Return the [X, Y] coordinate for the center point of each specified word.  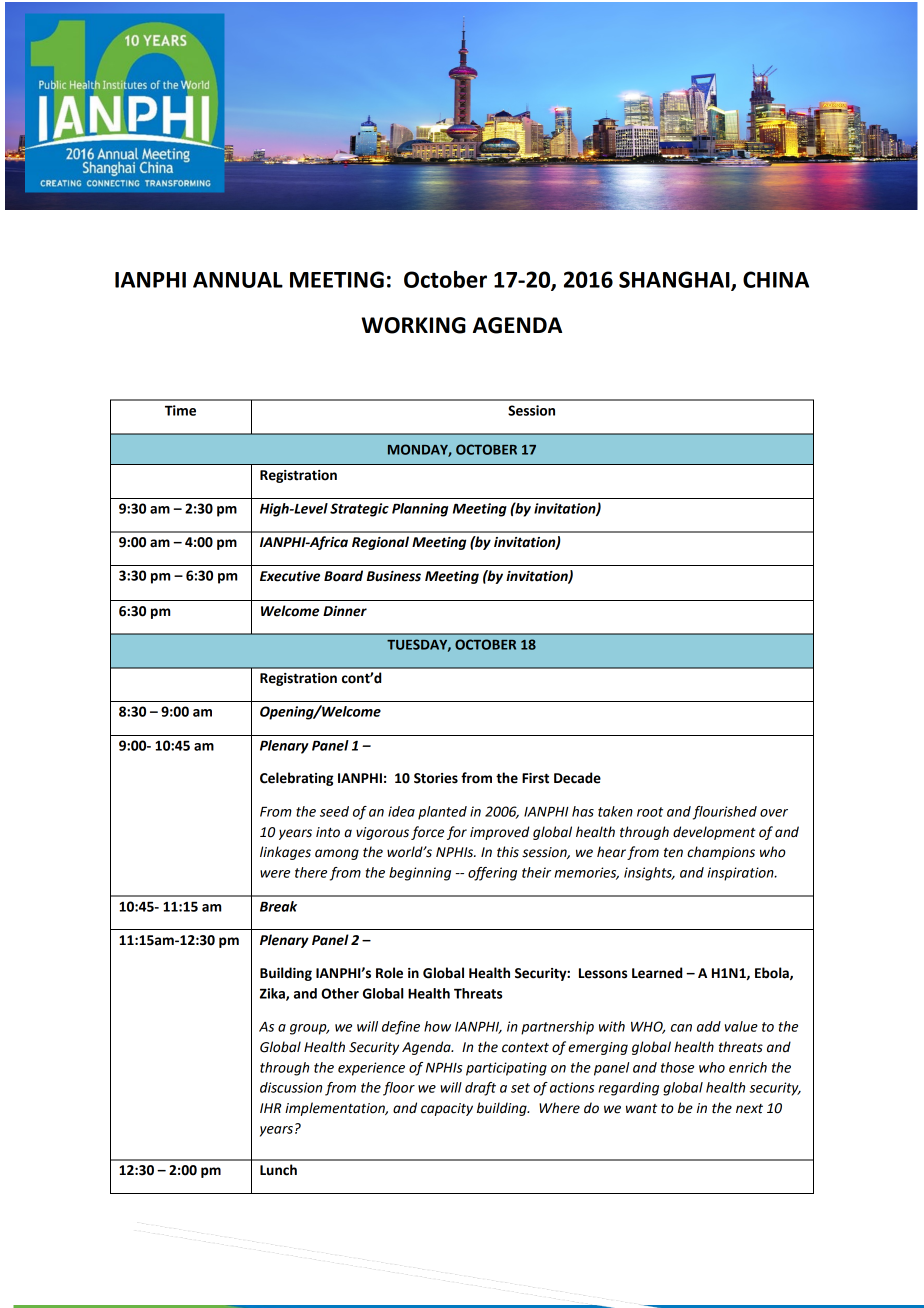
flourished [725, 813]
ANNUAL [238, 280]
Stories [436, 778]
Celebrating [296, 779]
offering [492, 874]
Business [394, 576]
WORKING [413, 325]
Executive [290, 576]
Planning [420, 510]
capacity [447, 1109]
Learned [657, 973]
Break [278, 906]
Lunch [278, 1170]
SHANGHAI [675, 280]
